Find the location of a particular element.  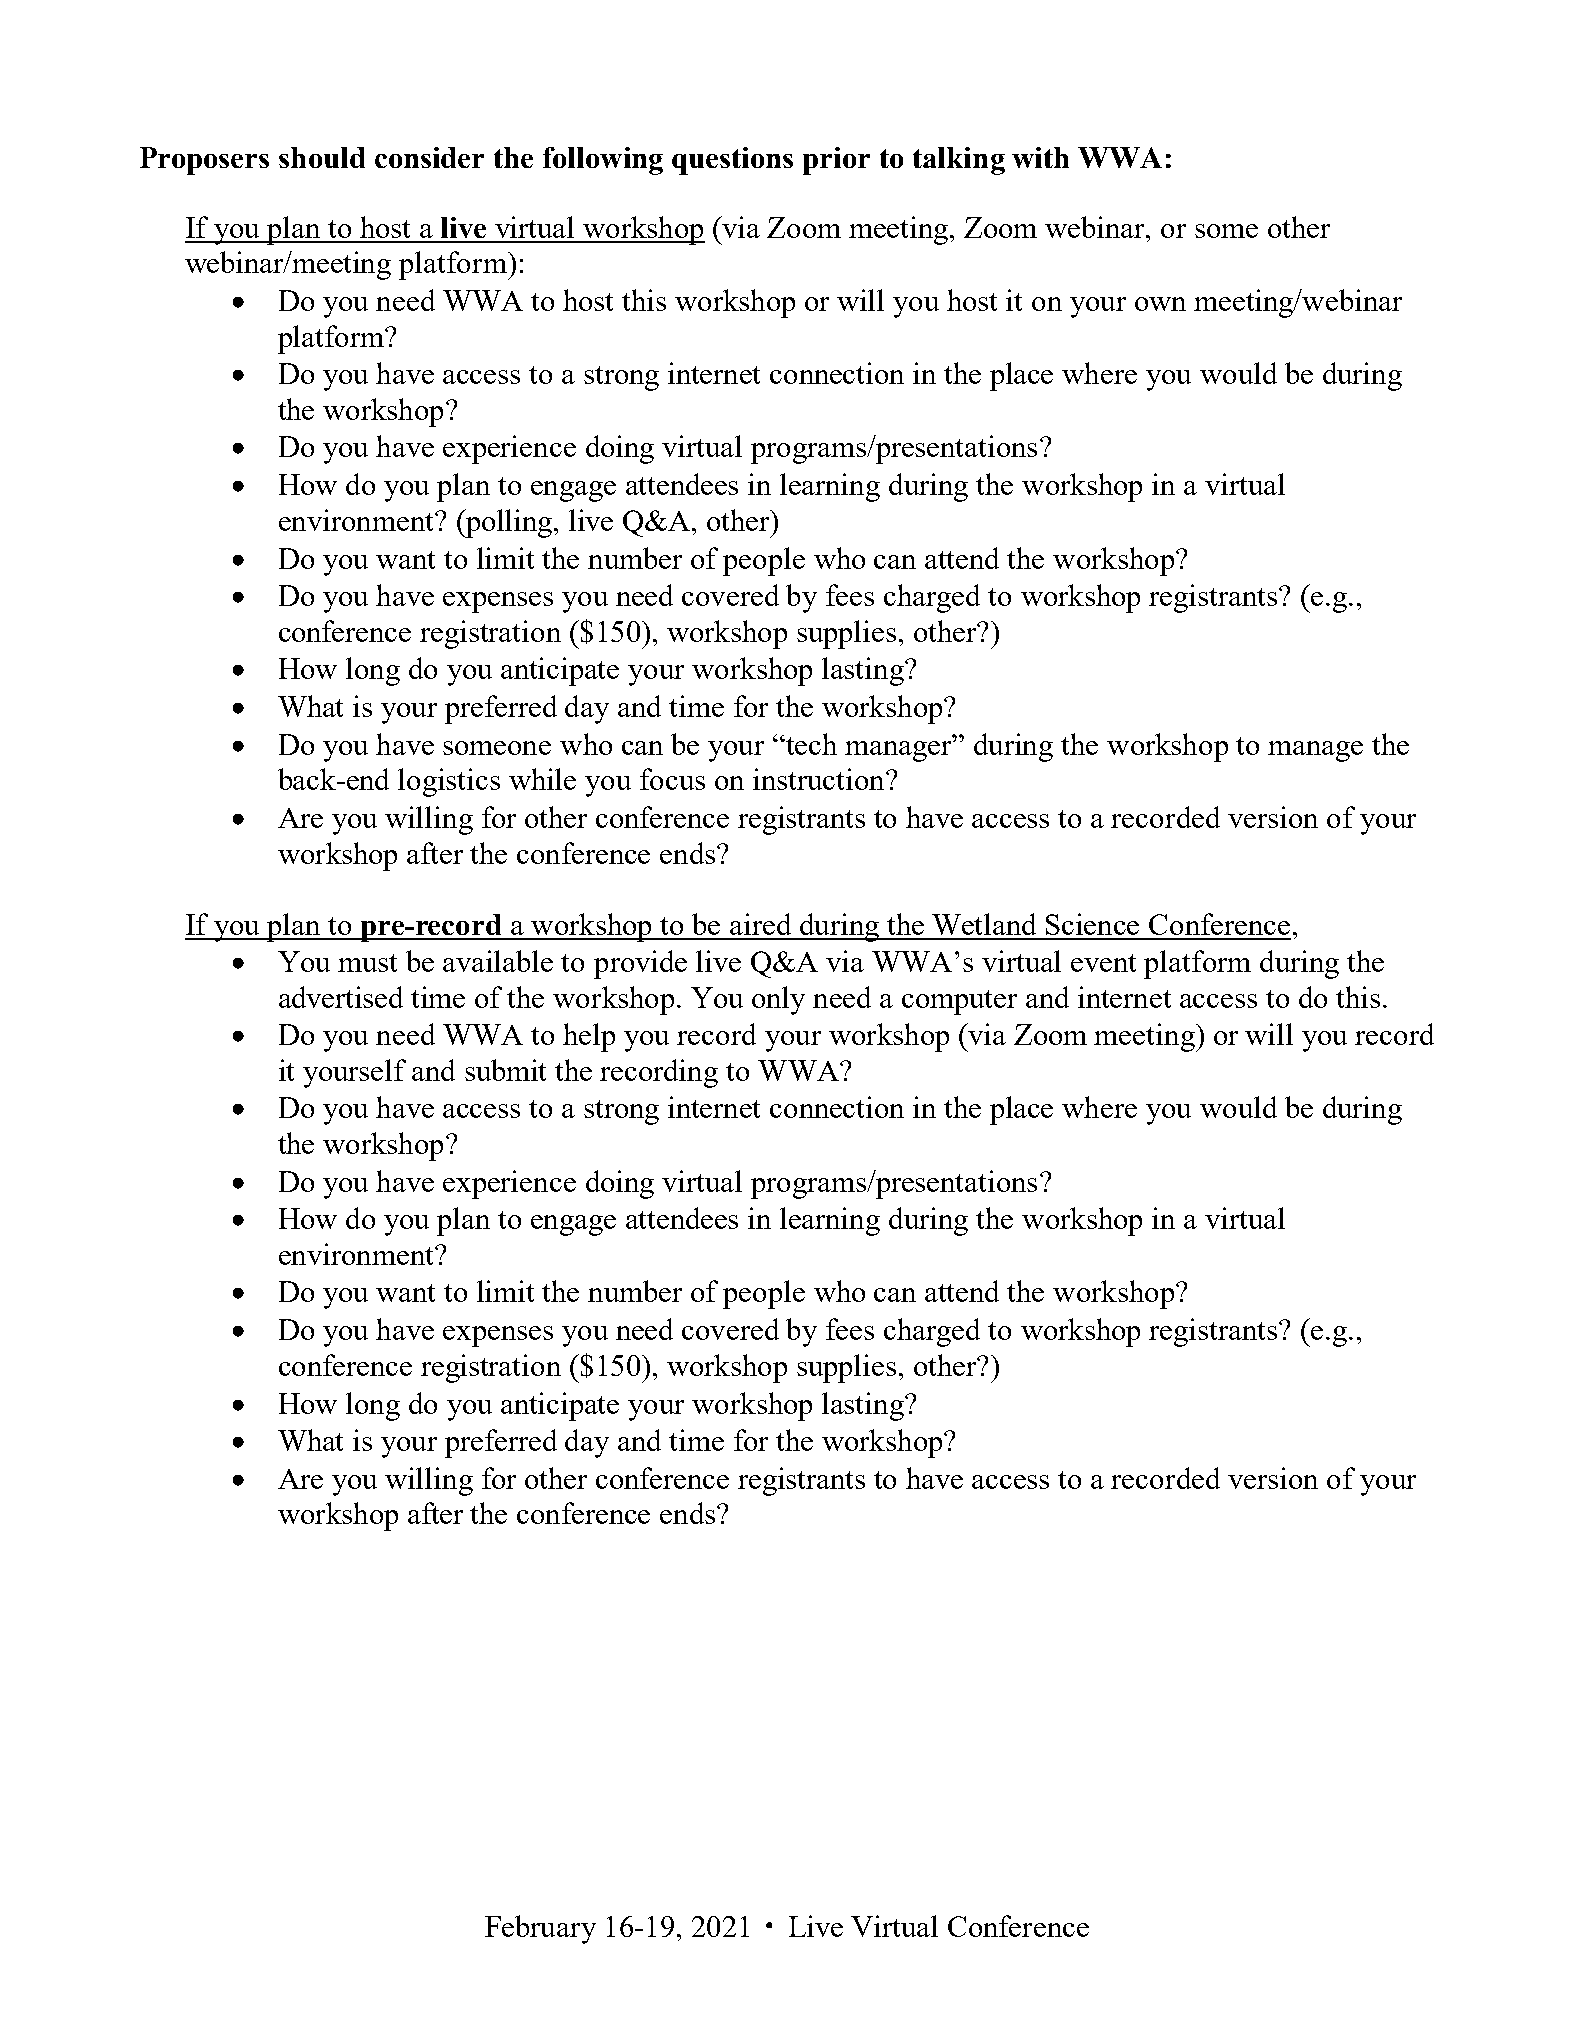

questions is located at coordinates (732, 161).
